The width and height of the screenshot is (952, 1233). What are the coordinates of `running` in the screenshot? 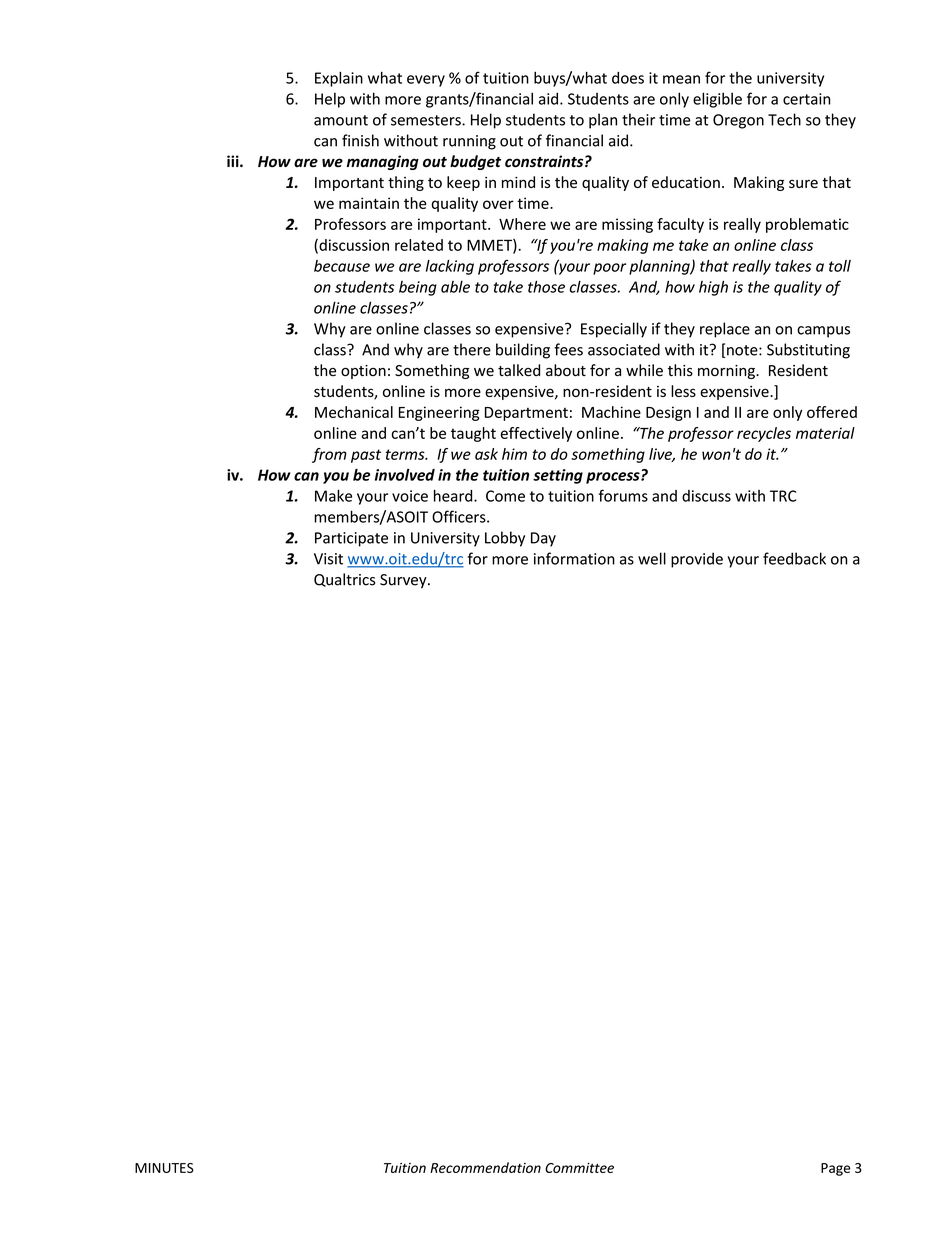 It's located at (469, 142).
